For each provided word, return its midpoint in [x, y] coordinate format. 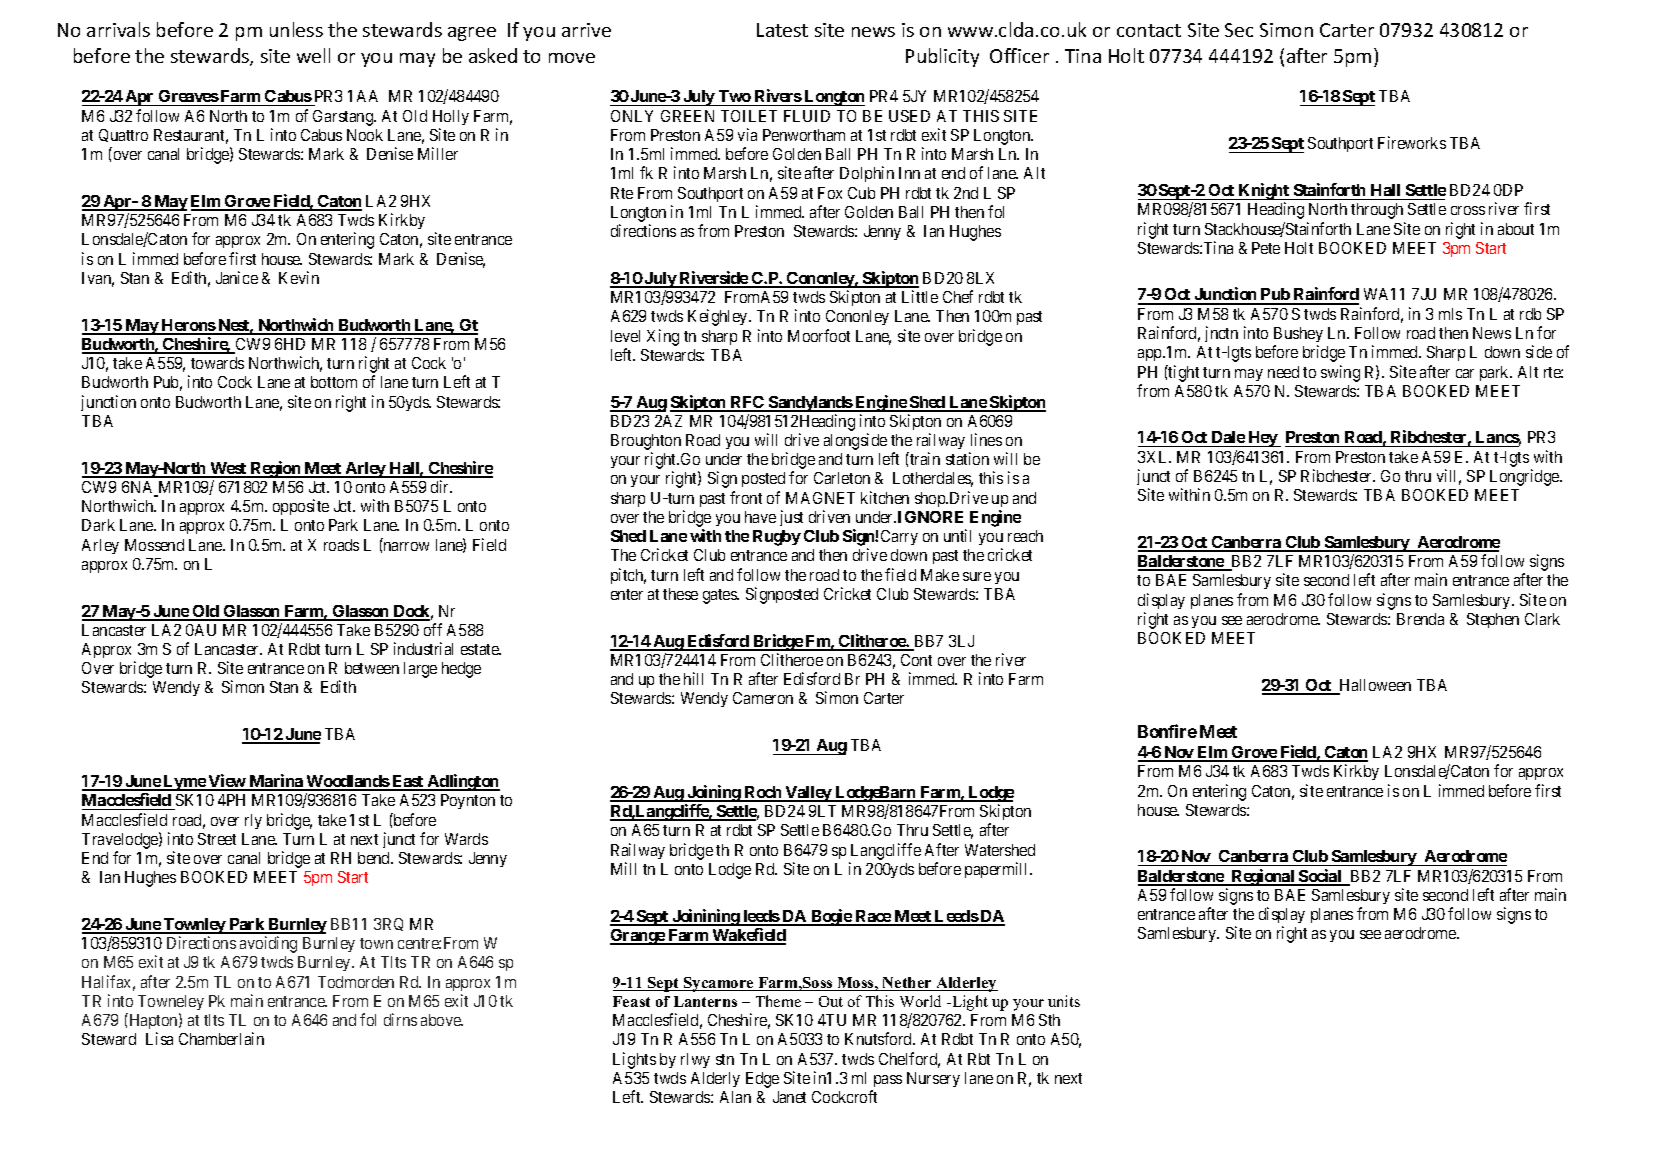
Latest [782, 30]
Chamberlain [221, 1038]
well [313, 55]
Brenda [1420, 619]
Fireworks [1412, 142]
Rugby [777, 538]
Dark [98, 525]
